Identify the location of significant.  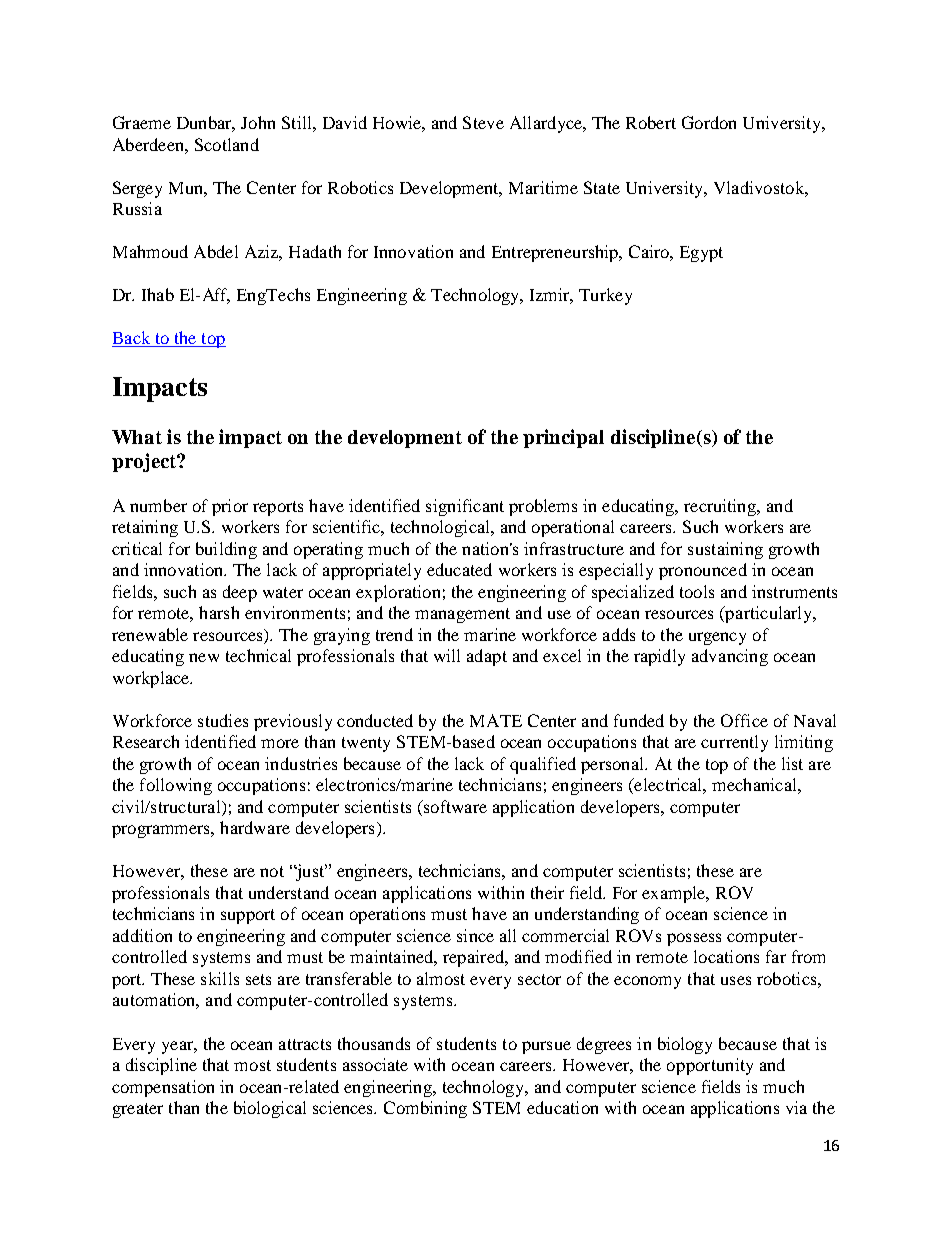
(465, 507).
